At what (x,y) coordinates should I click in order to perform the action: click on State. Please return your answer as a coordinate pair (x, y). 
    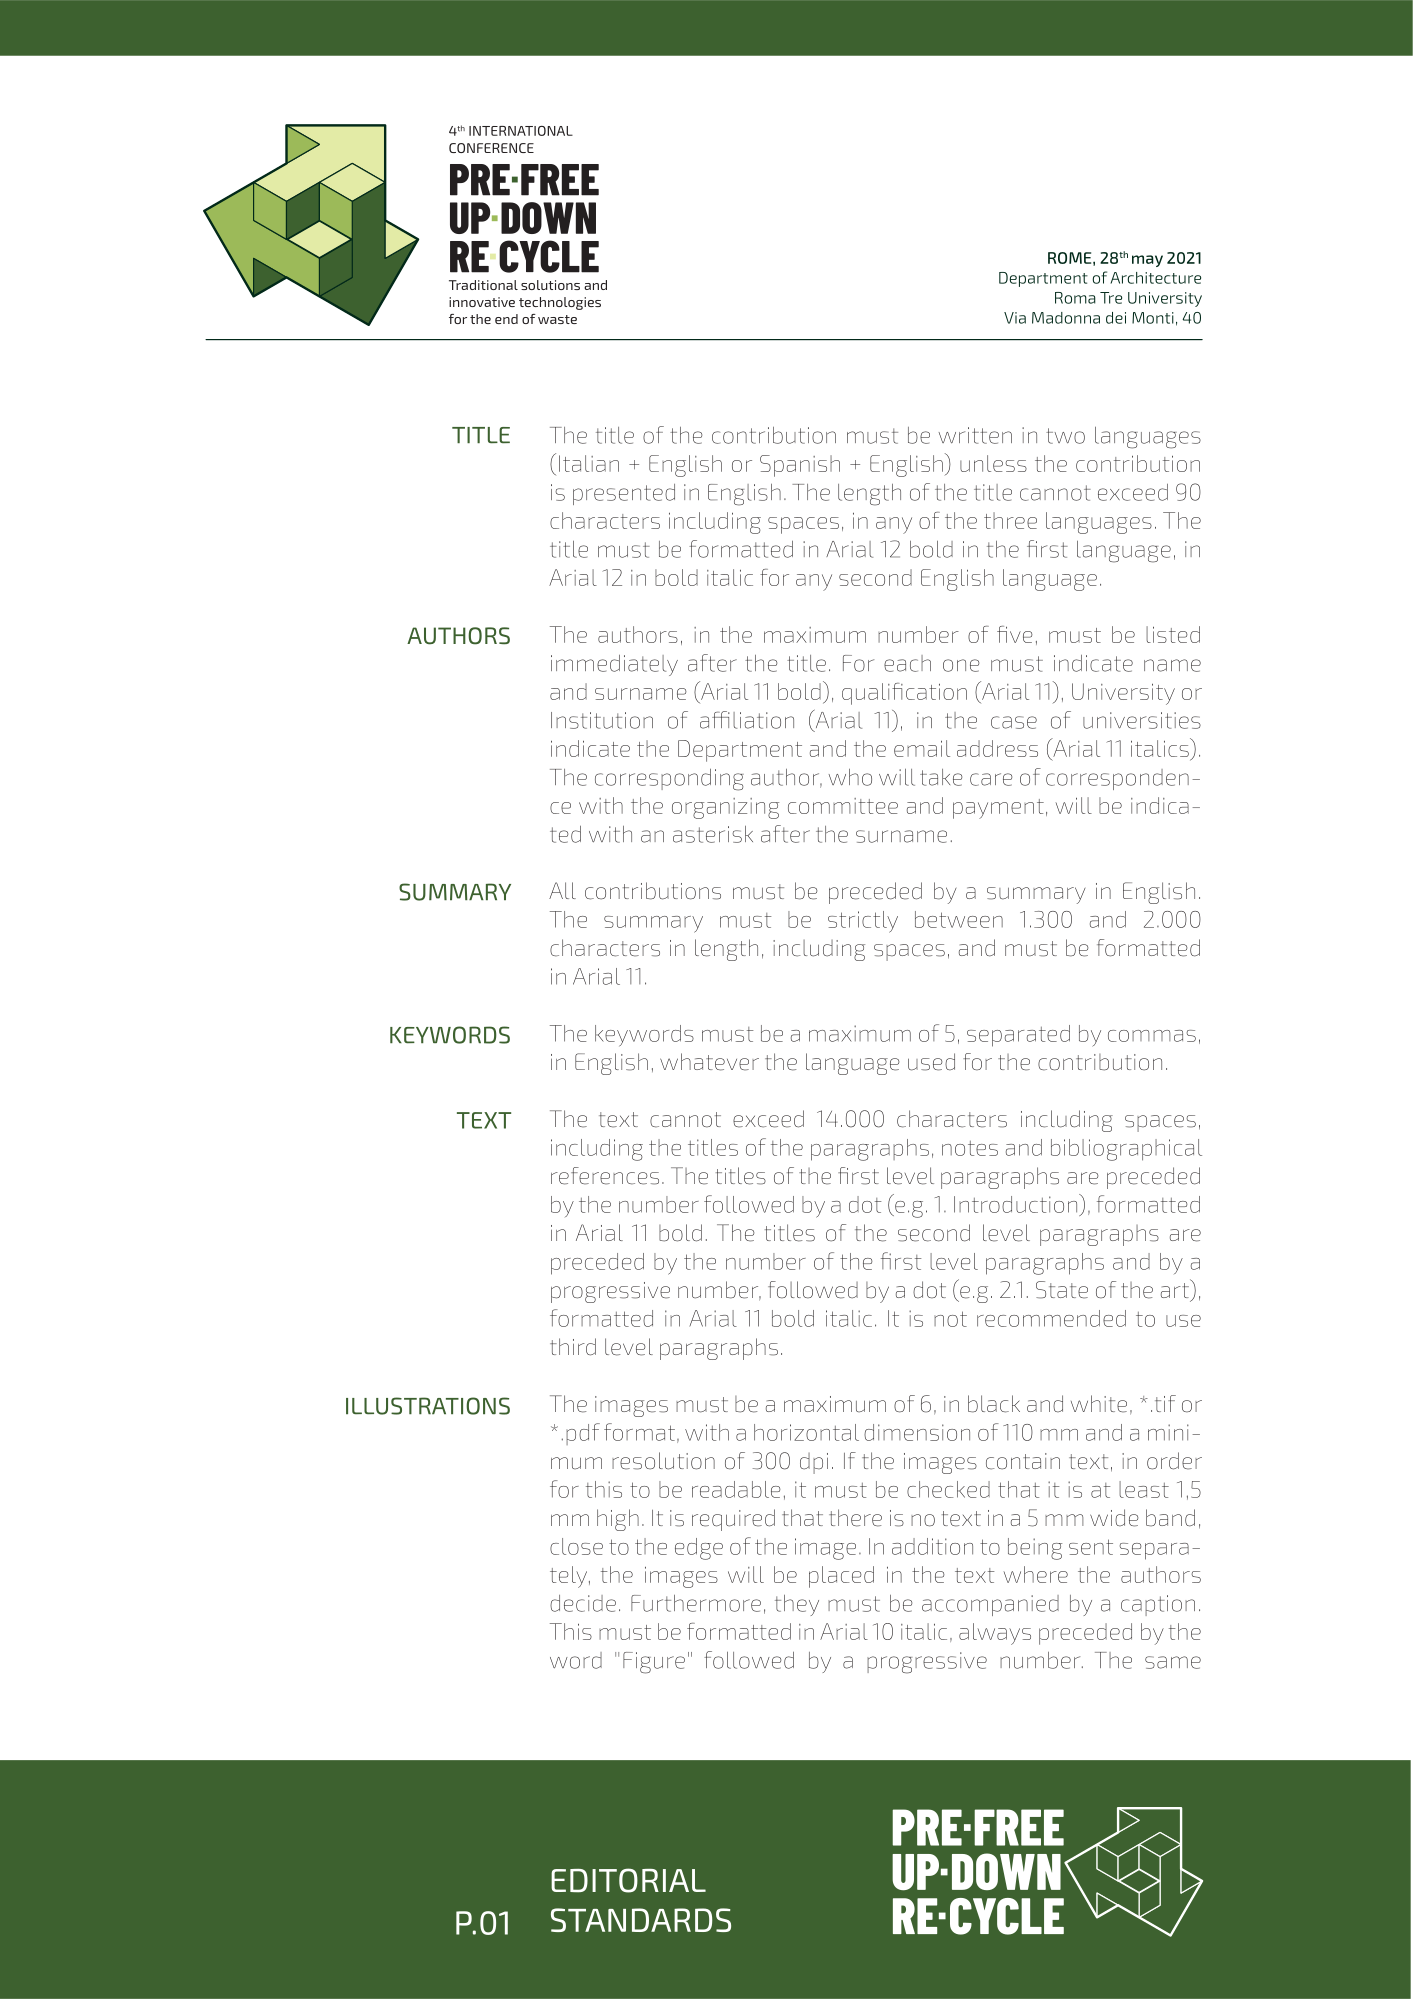
    Looking at the image, I should click on (1062, 1290).
